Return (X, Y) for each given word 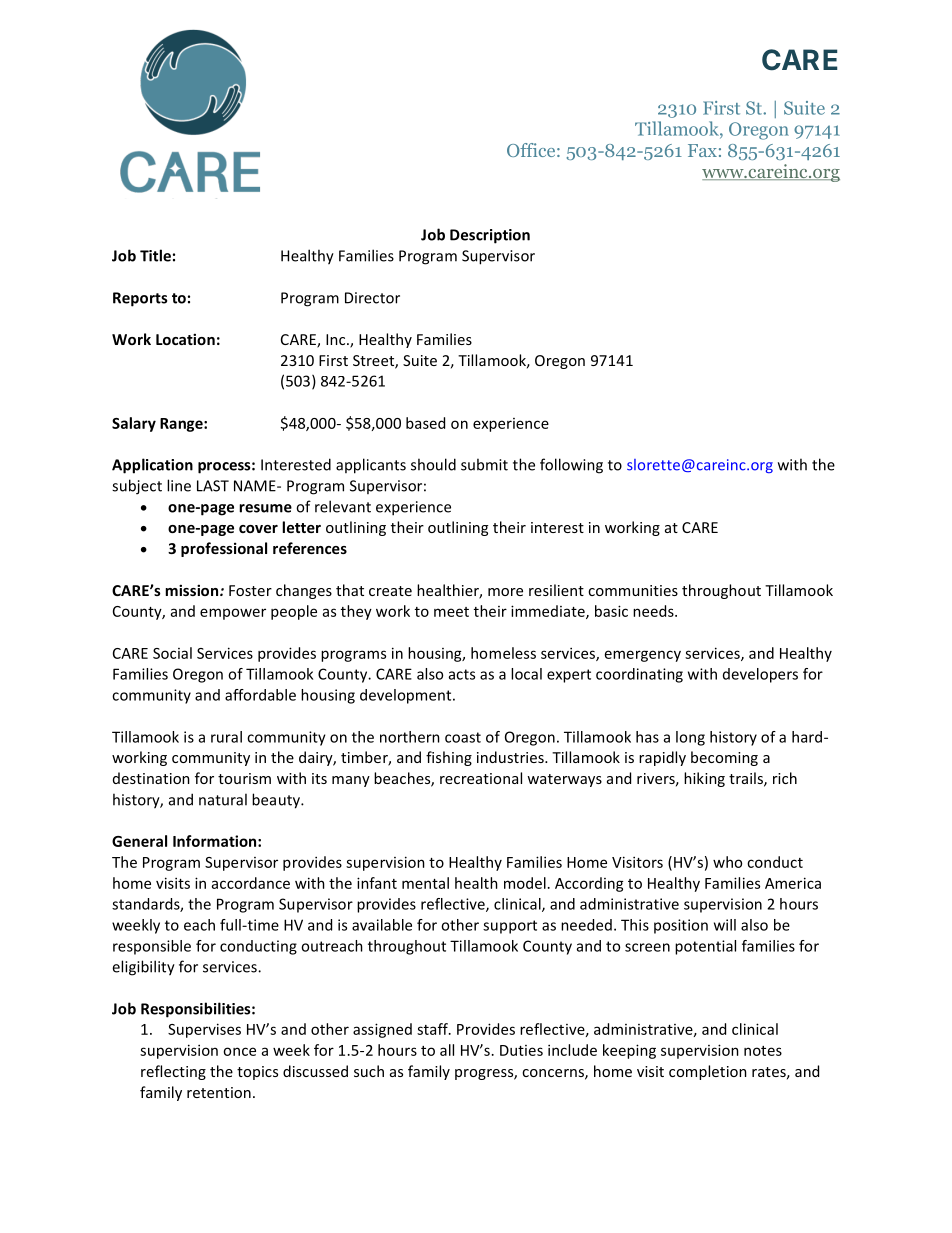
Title (155, 255)
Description (490, 236)
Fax (702, 150)
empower (233, 614)
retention (219, 1092)
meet (451, 612)
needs (654, 611)
